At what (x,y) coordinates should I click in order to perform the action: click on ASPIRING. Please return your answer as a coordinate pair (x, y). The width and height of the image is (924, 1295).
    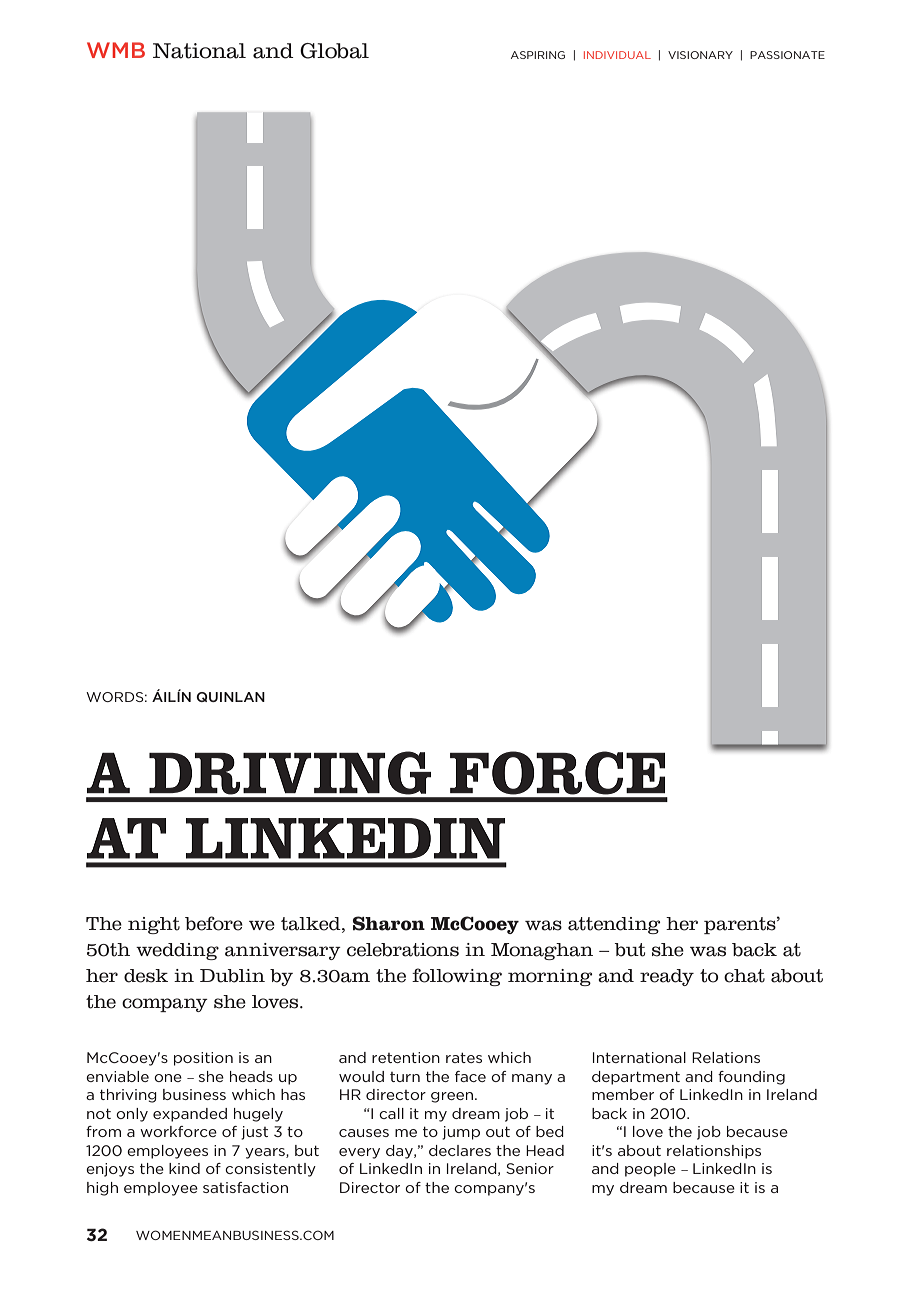
    Looking at the image, I should click on (538, 55).
